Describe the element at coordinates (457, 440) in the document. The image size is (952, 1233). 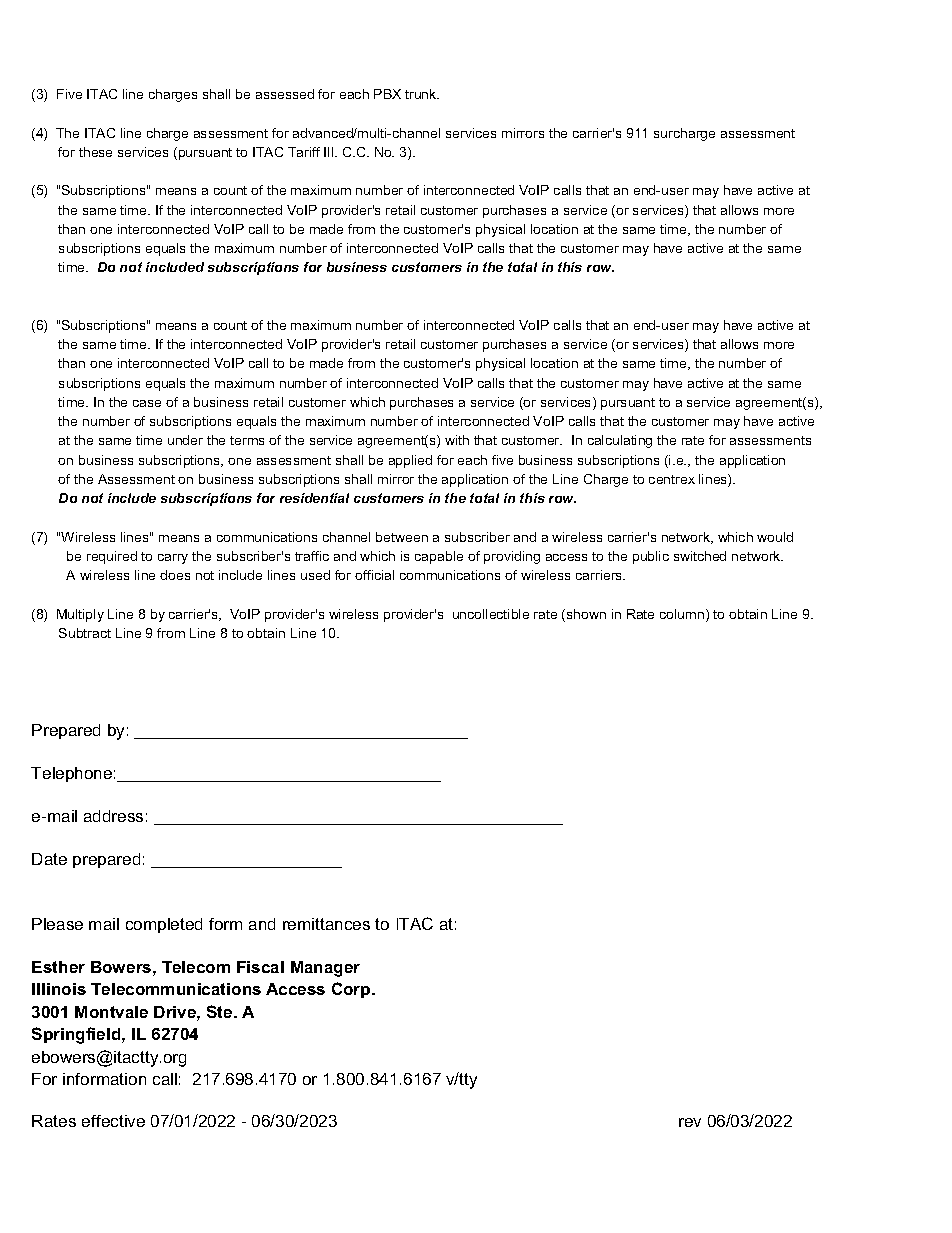
I see `with` at that location.
